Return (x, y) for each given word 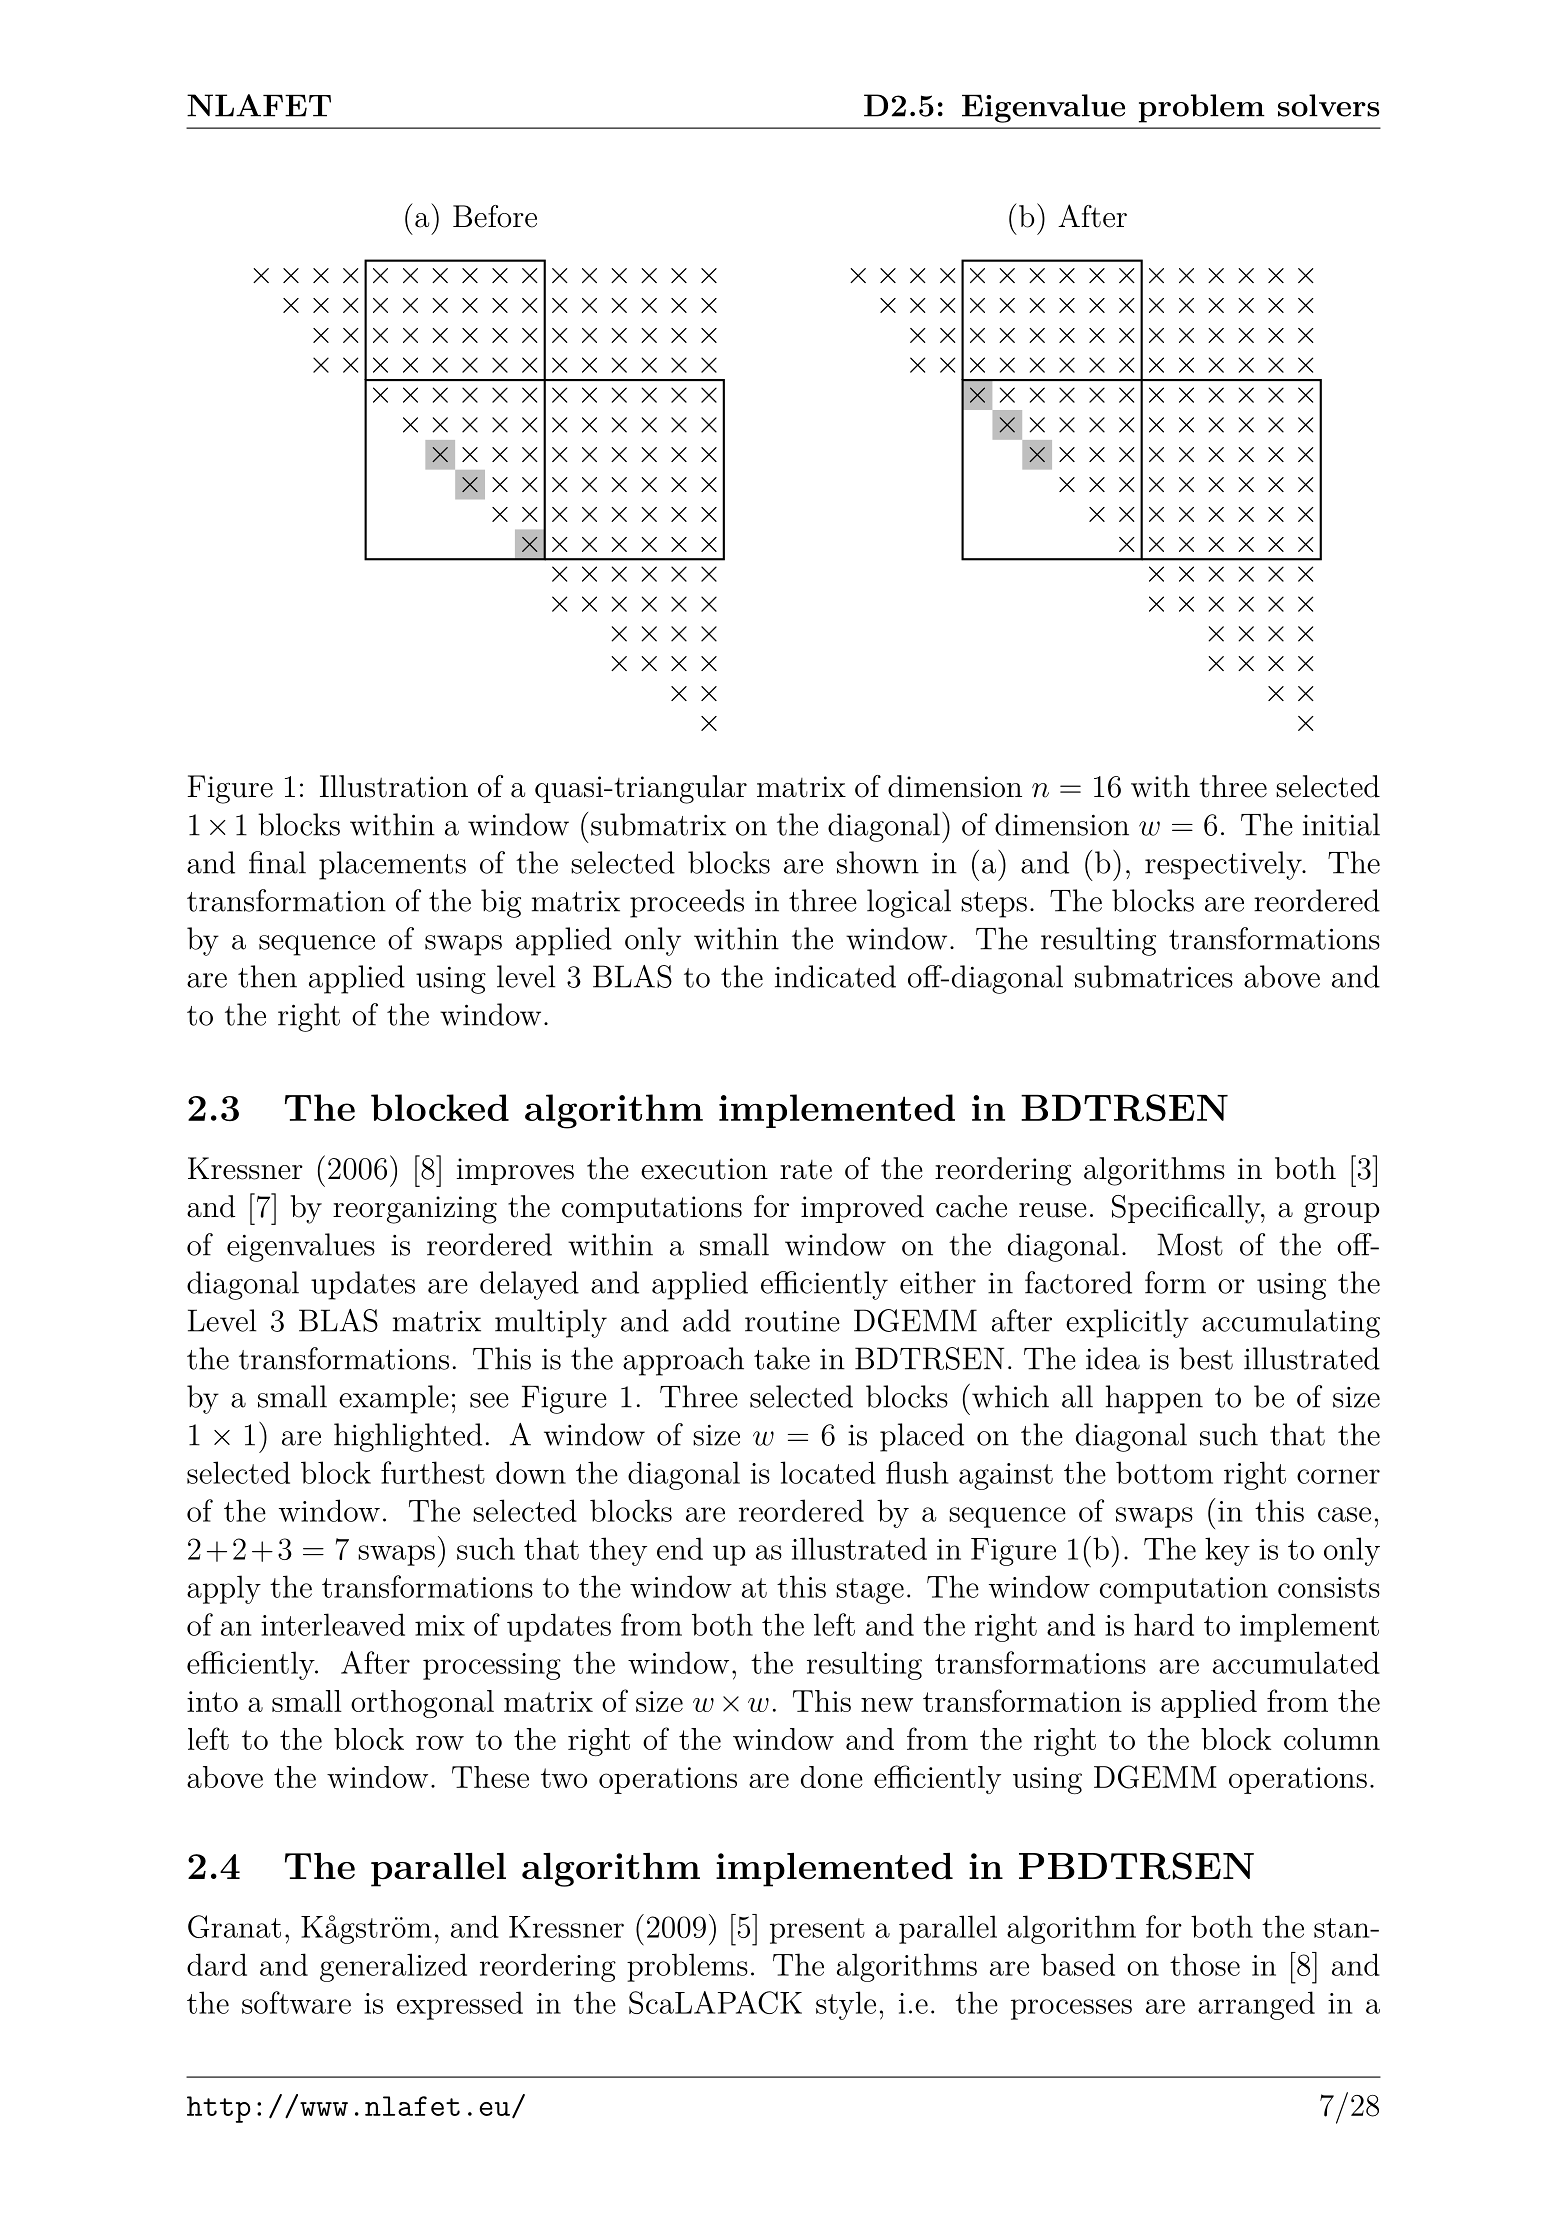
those (1205, 1964)
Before (495, 216)
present (817, 1931)
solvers (1328, 105)
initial (1341, 824)
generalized (393, 1967)
